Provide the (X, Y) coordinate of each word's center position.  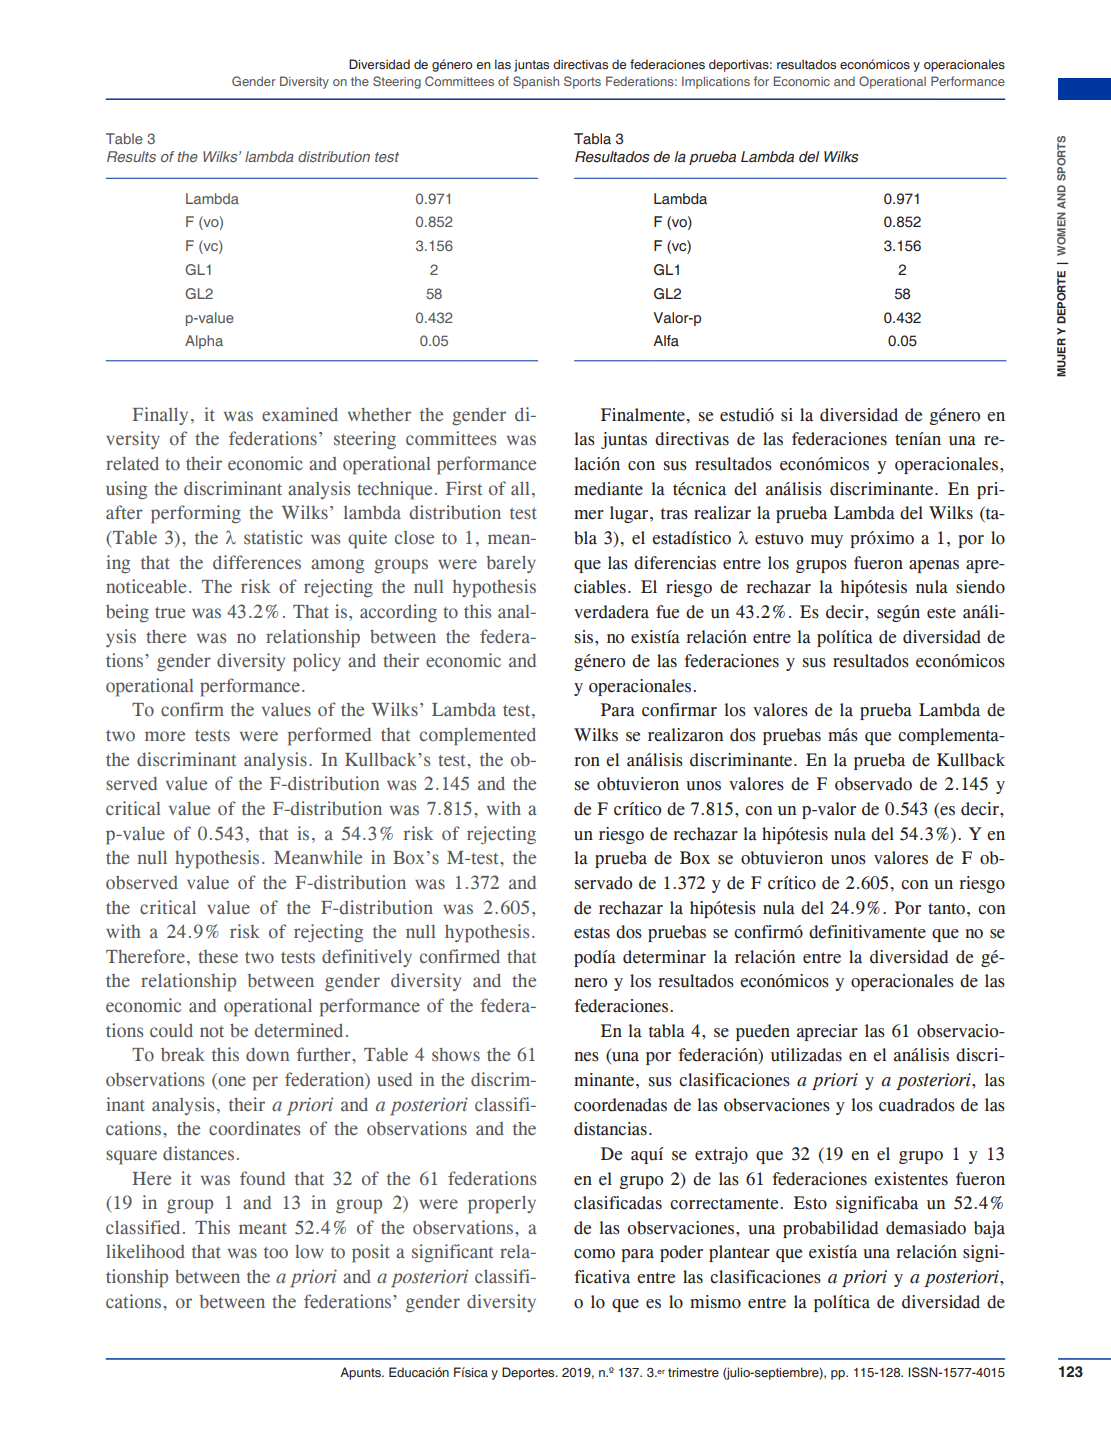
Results (131, 156)
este (941, 613)
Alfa (666, 341)
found (262, 1178)
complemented (478, 737)
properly (502, 1205)
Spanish (536, 82)
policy (317, 662)
